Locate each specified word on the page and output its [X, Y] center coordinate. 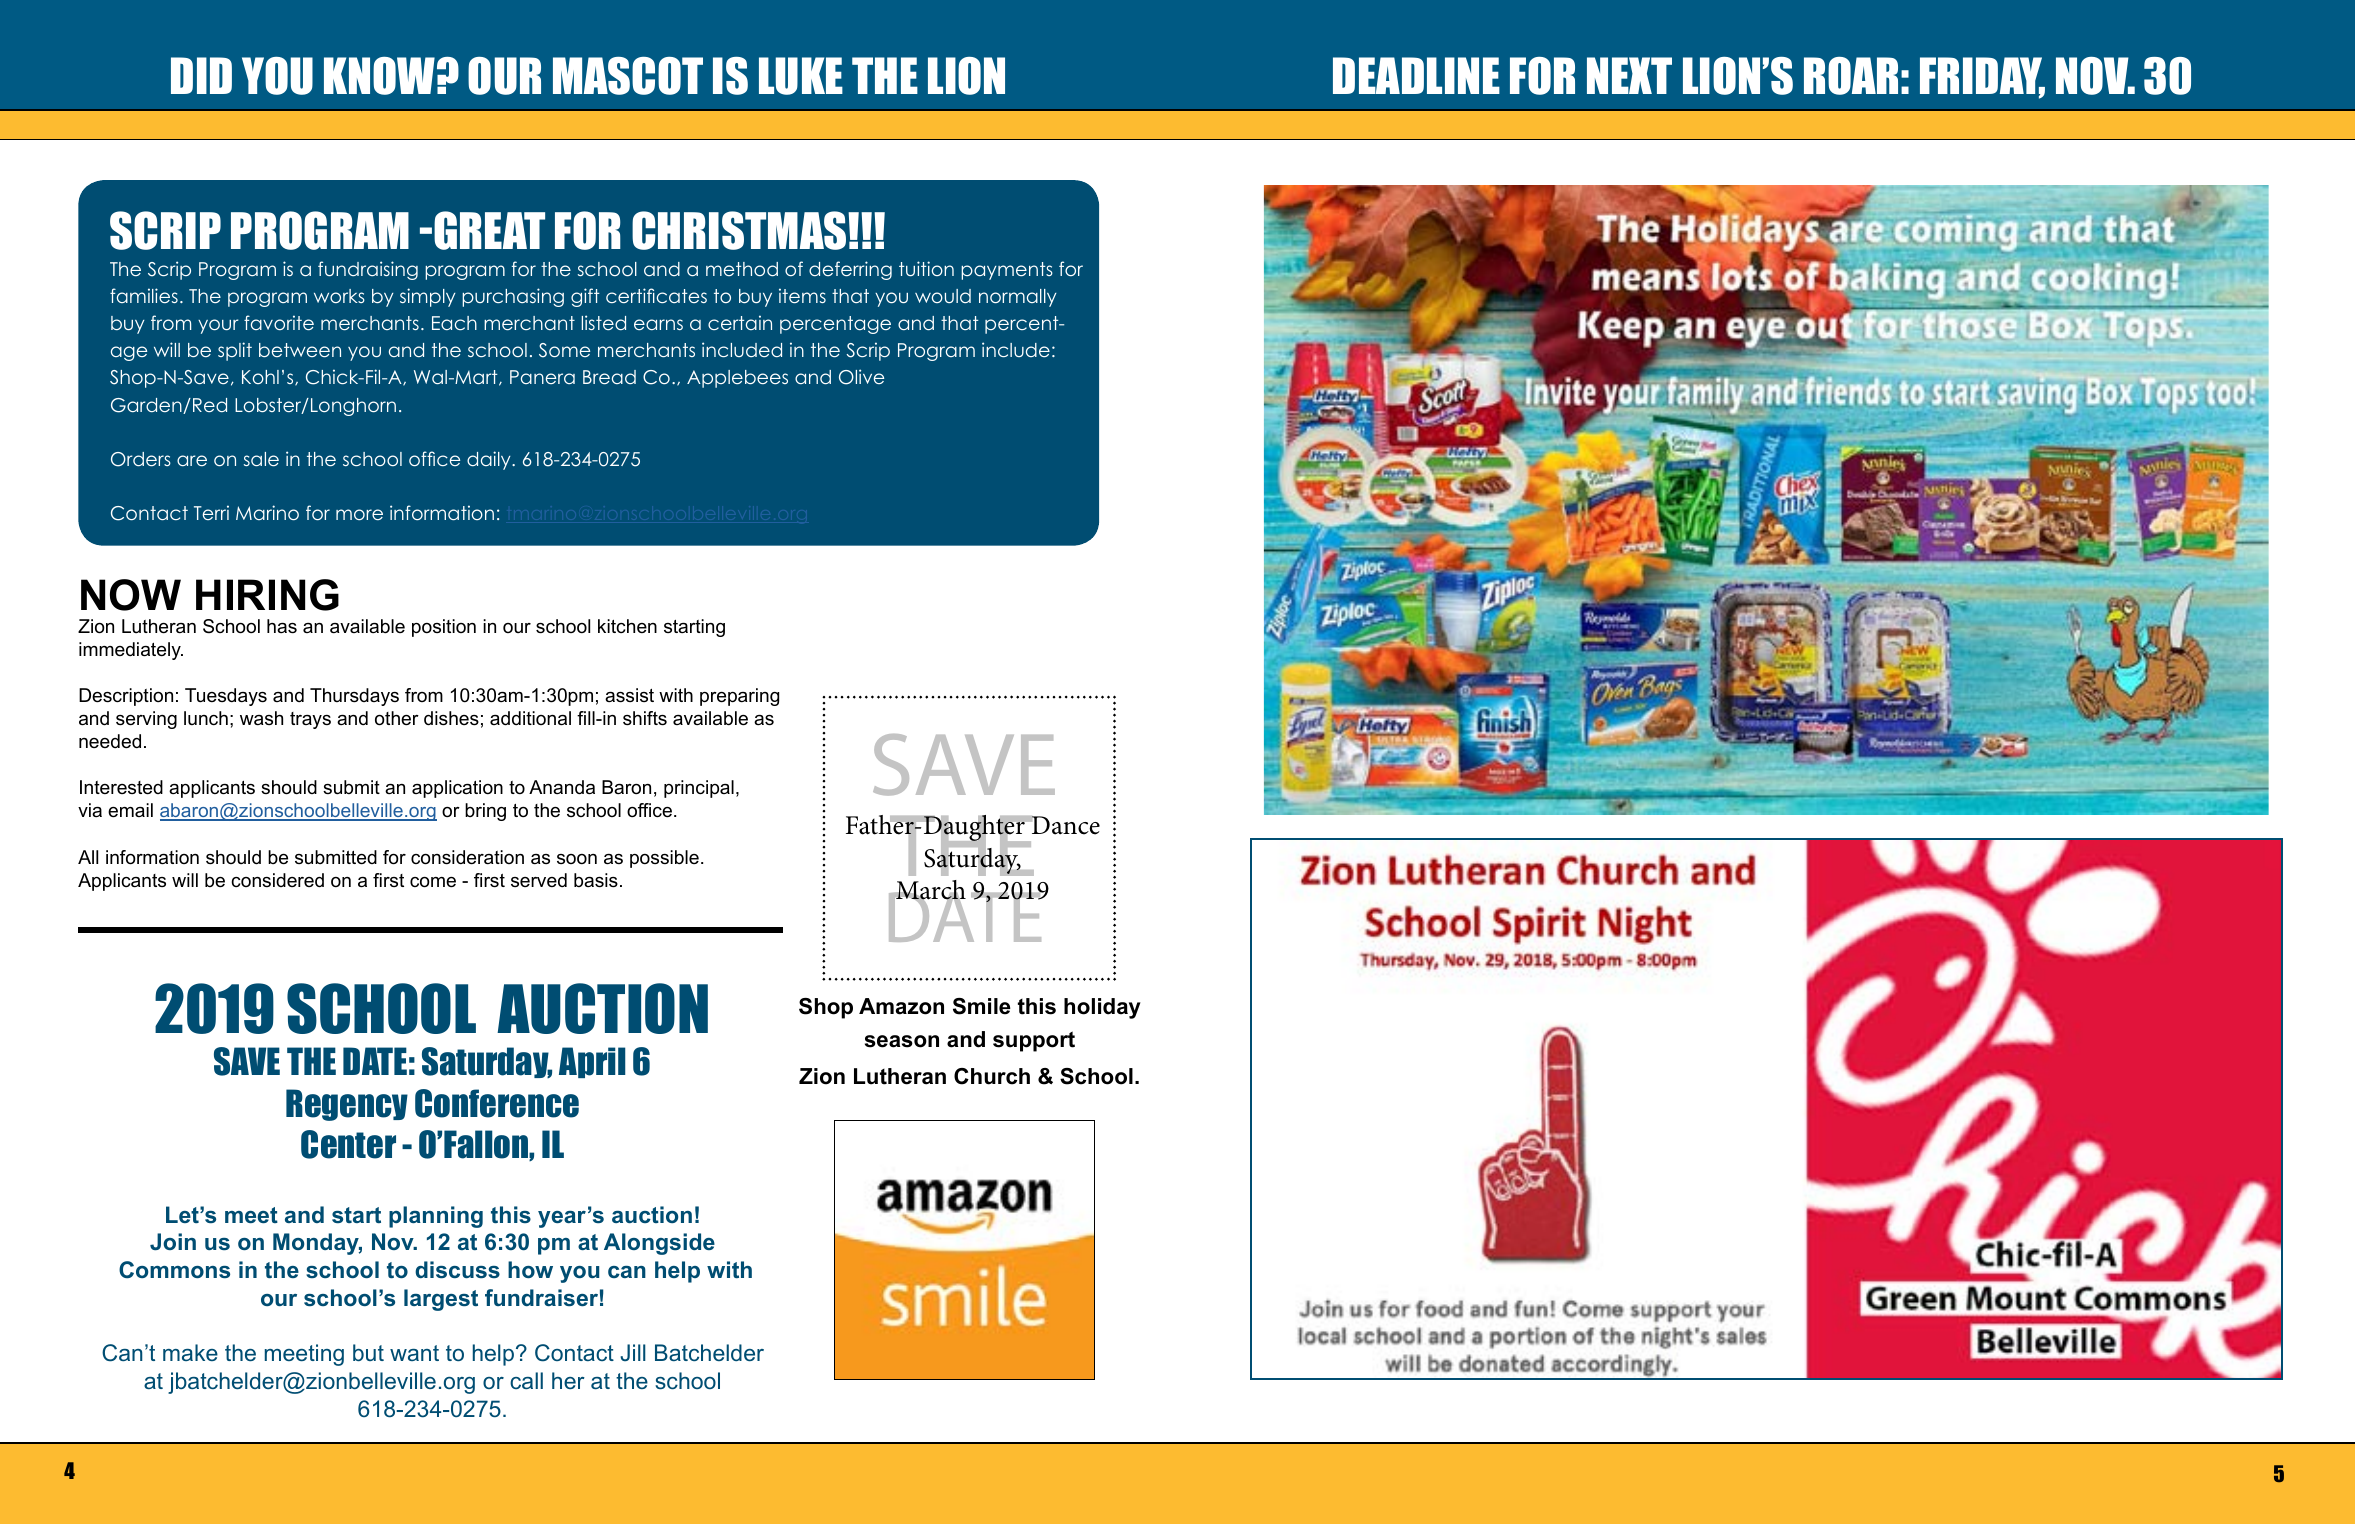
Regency [347, 1105]
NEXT [1629, 75]
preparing [739, 697]
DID [201, 75]
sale [261, 459]
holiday [1102, 1008]
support [1034, 1041]
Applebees [737, 379]
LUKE [801, 76]
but [368, 1352]
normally [1018, 298]
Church [992, 1076]
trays [310, 720]
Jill [633, 1352]
